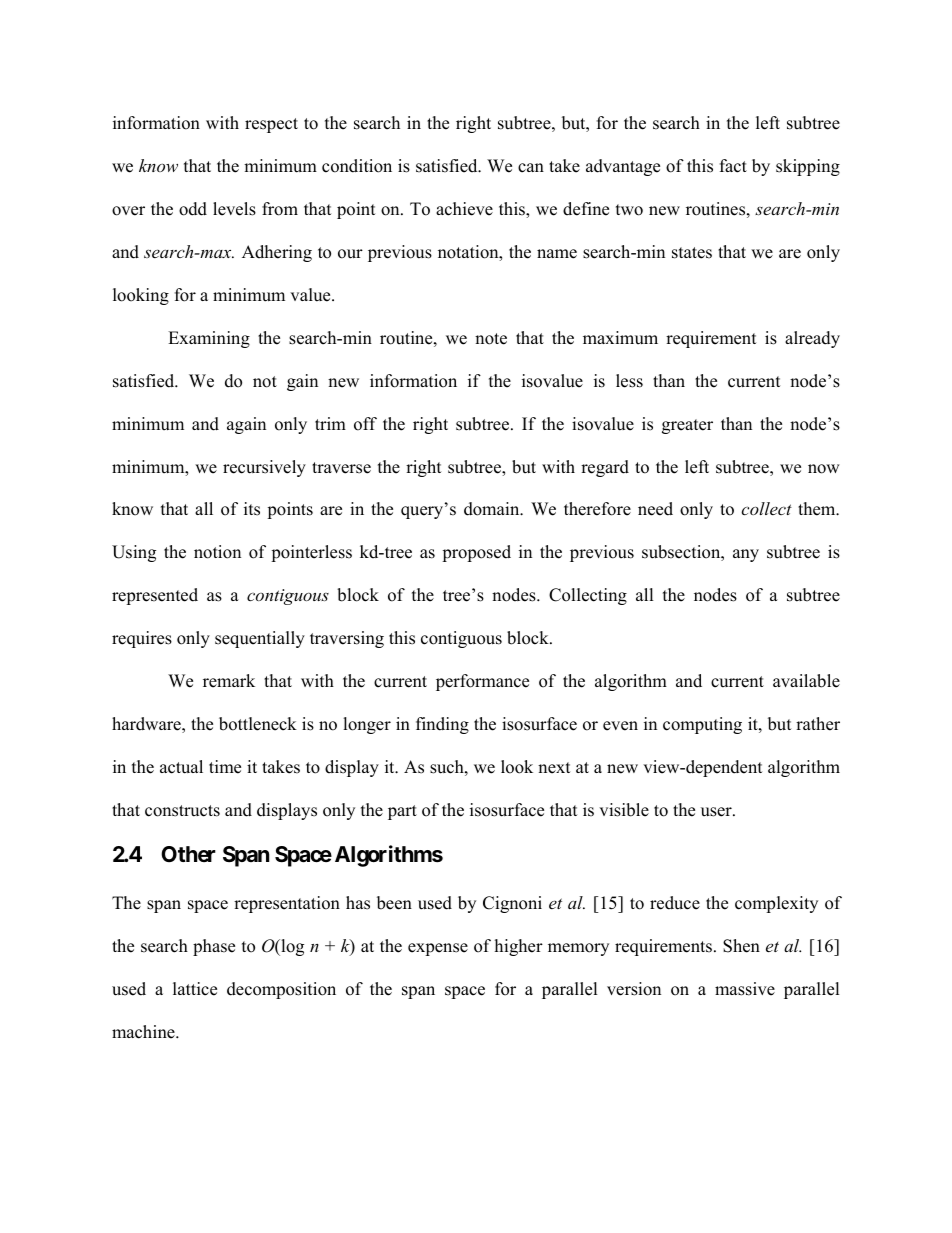 The height and width of the image is (1233, 952). What do you see at coordinates (746, 555) in the image?
I see `any` at bounding box center [746, 555].
